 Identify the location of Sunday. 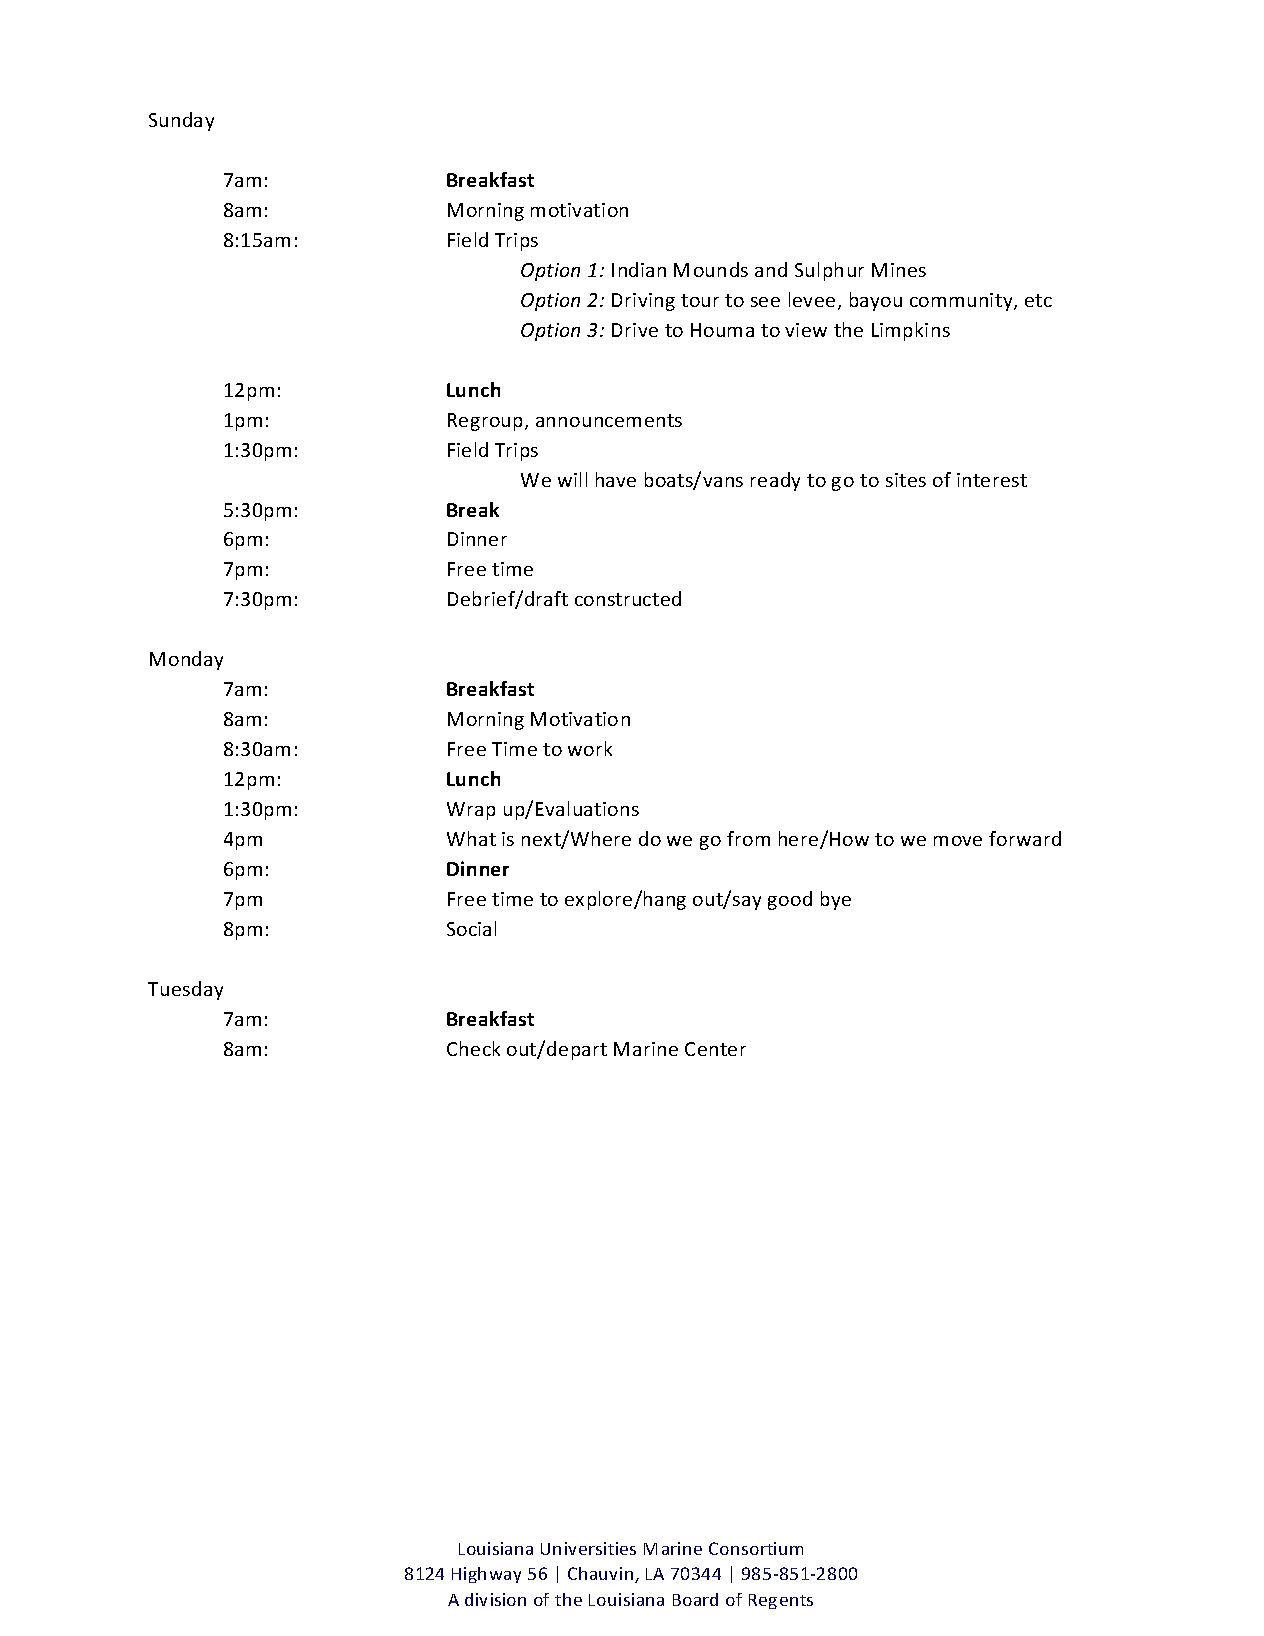
(181, 121).
